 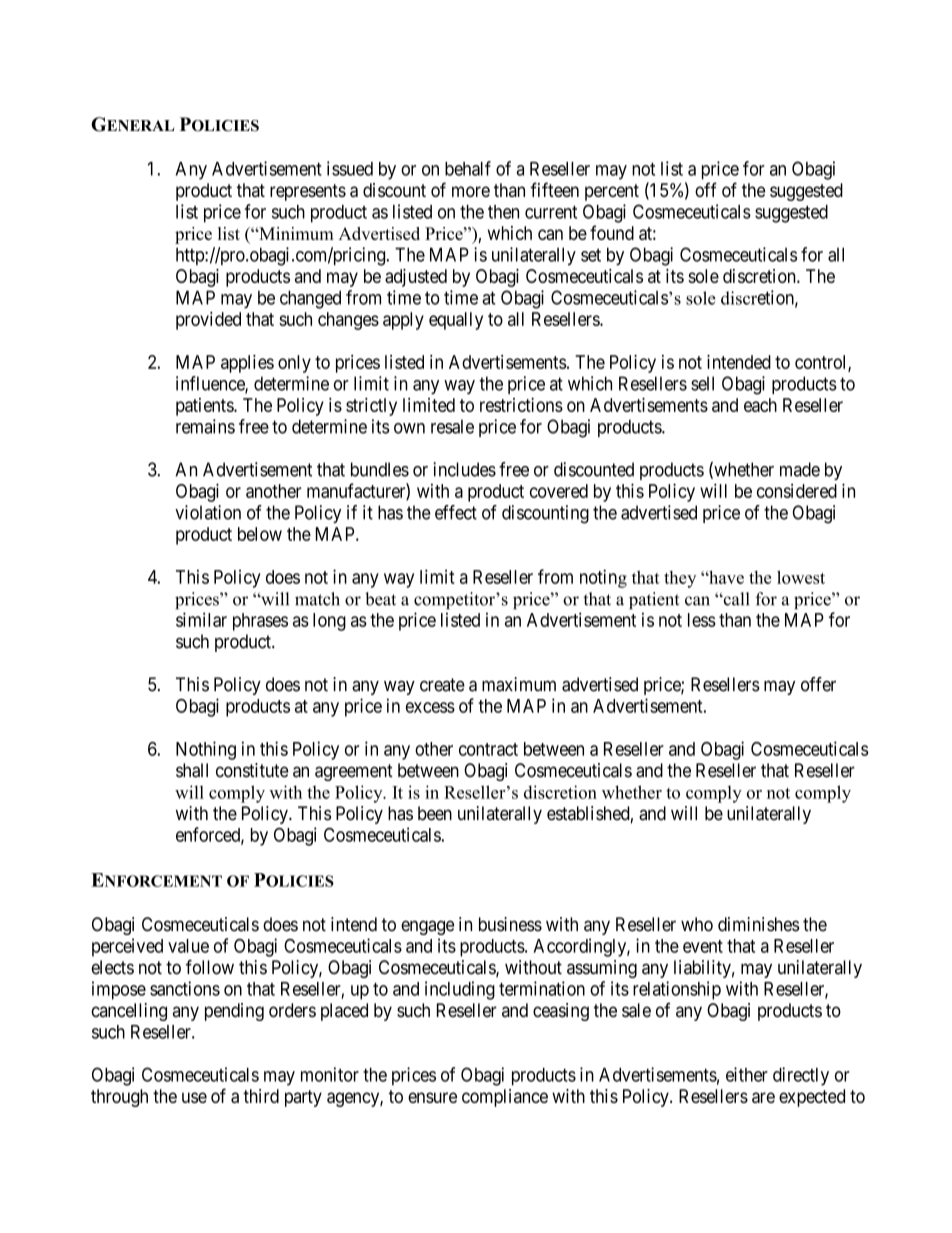 I want to click on ensure, so click(x=432, y=1097).
